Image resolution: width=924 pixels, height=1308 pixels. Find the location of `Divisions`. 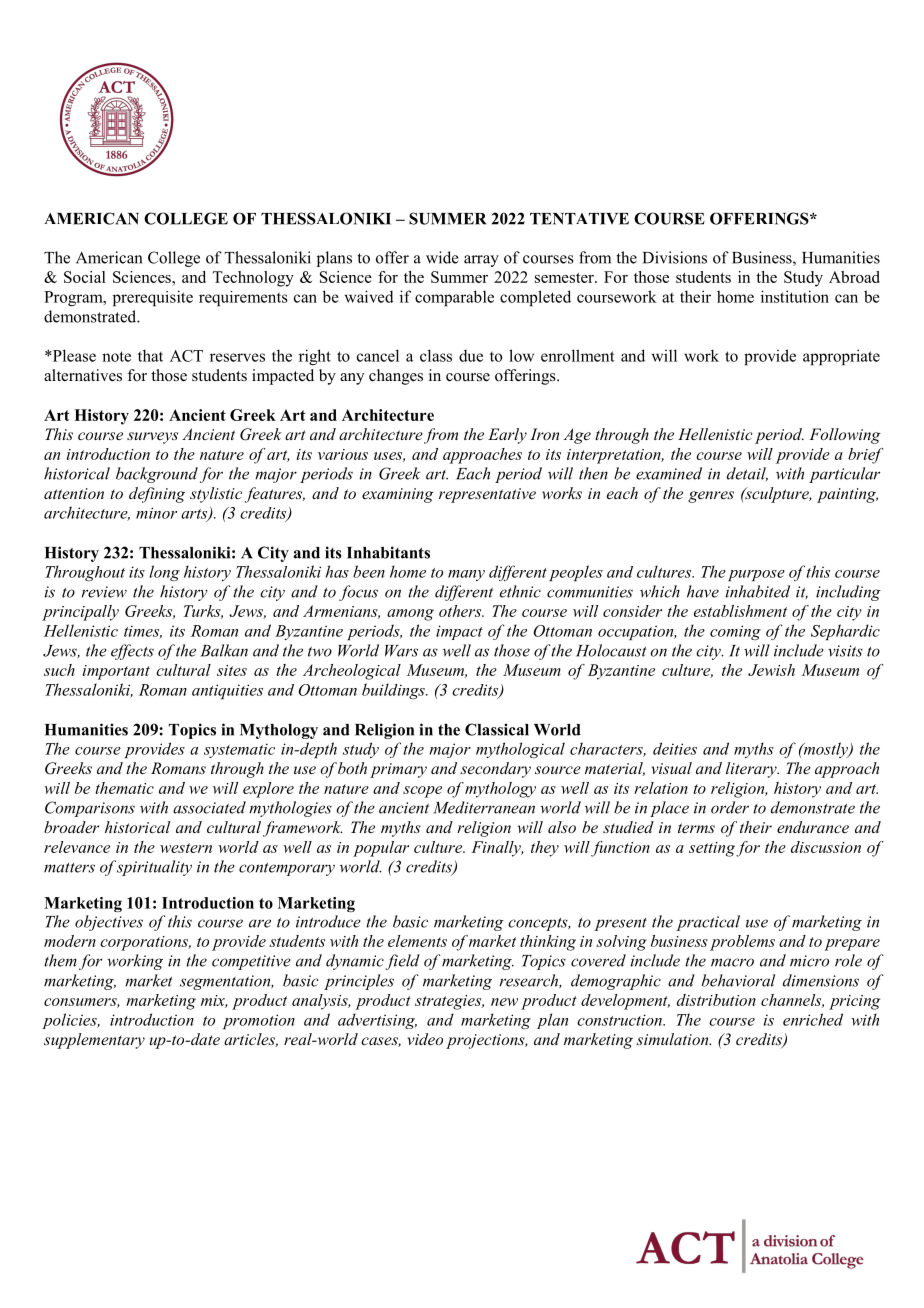

Divisions is located at coordinates (675, 257).
